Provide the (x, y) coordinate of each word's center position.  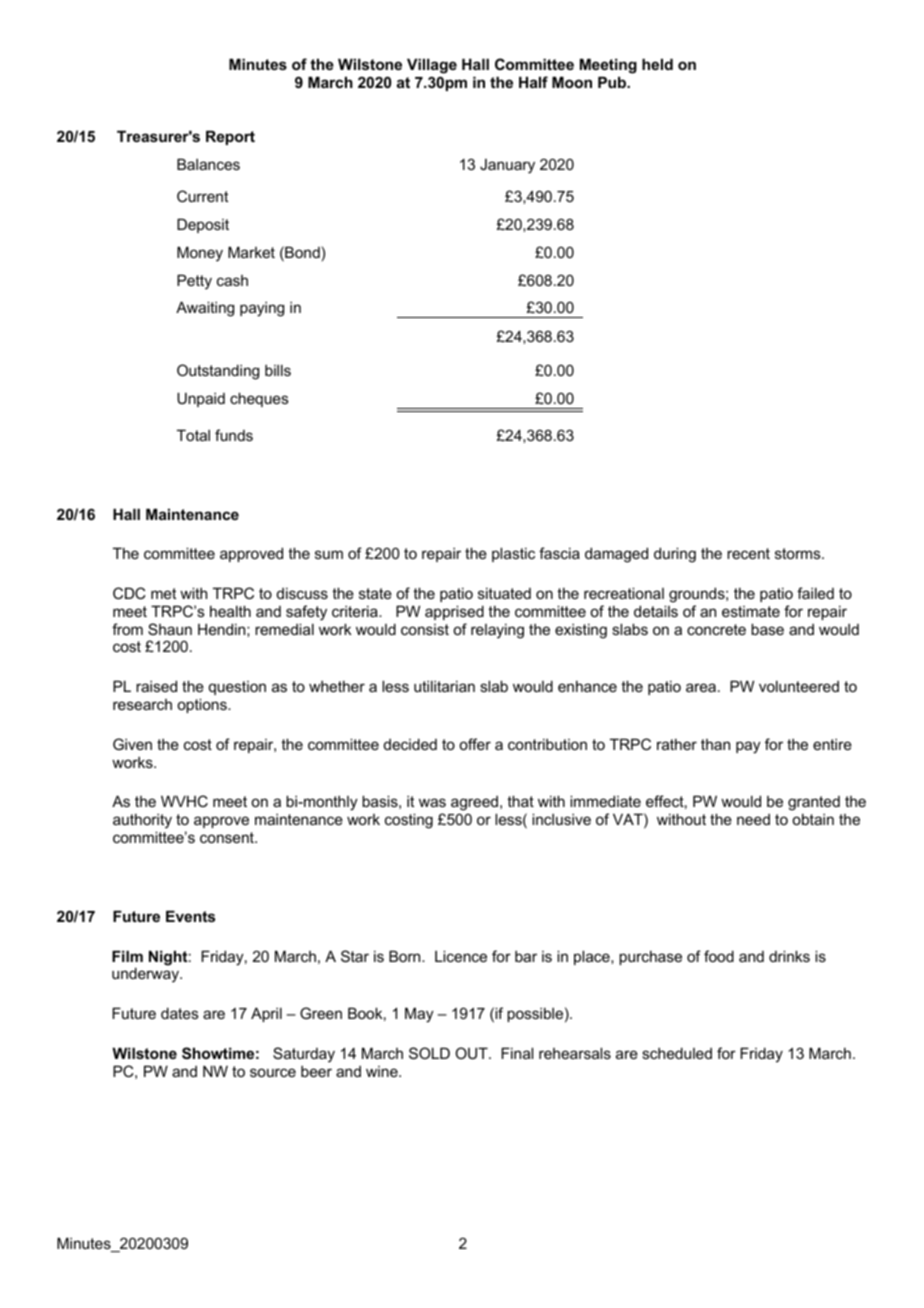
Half (533, 82)
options (203, 705)
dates (180, 1013)
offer (475, 744)
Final (517, 1053)
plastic (513, 554)
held (657, 64)
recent (748, 553)
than (715, 744)
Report (230, 137)
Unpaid (201, 399)
